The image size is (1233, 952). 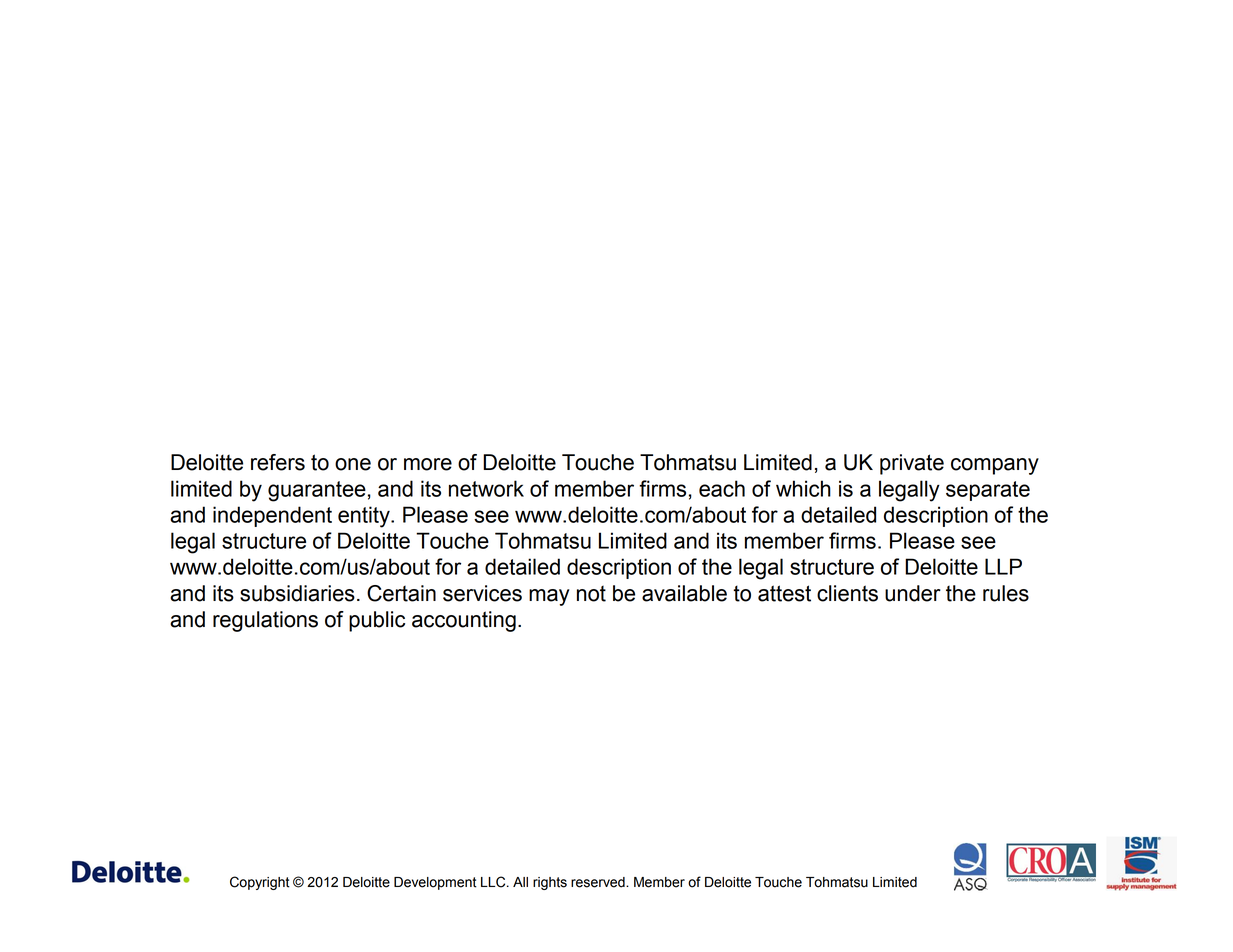 What do you see at coordinates (599, 882) in the page?
I see `reserved` at bounding box center [599, 882].
